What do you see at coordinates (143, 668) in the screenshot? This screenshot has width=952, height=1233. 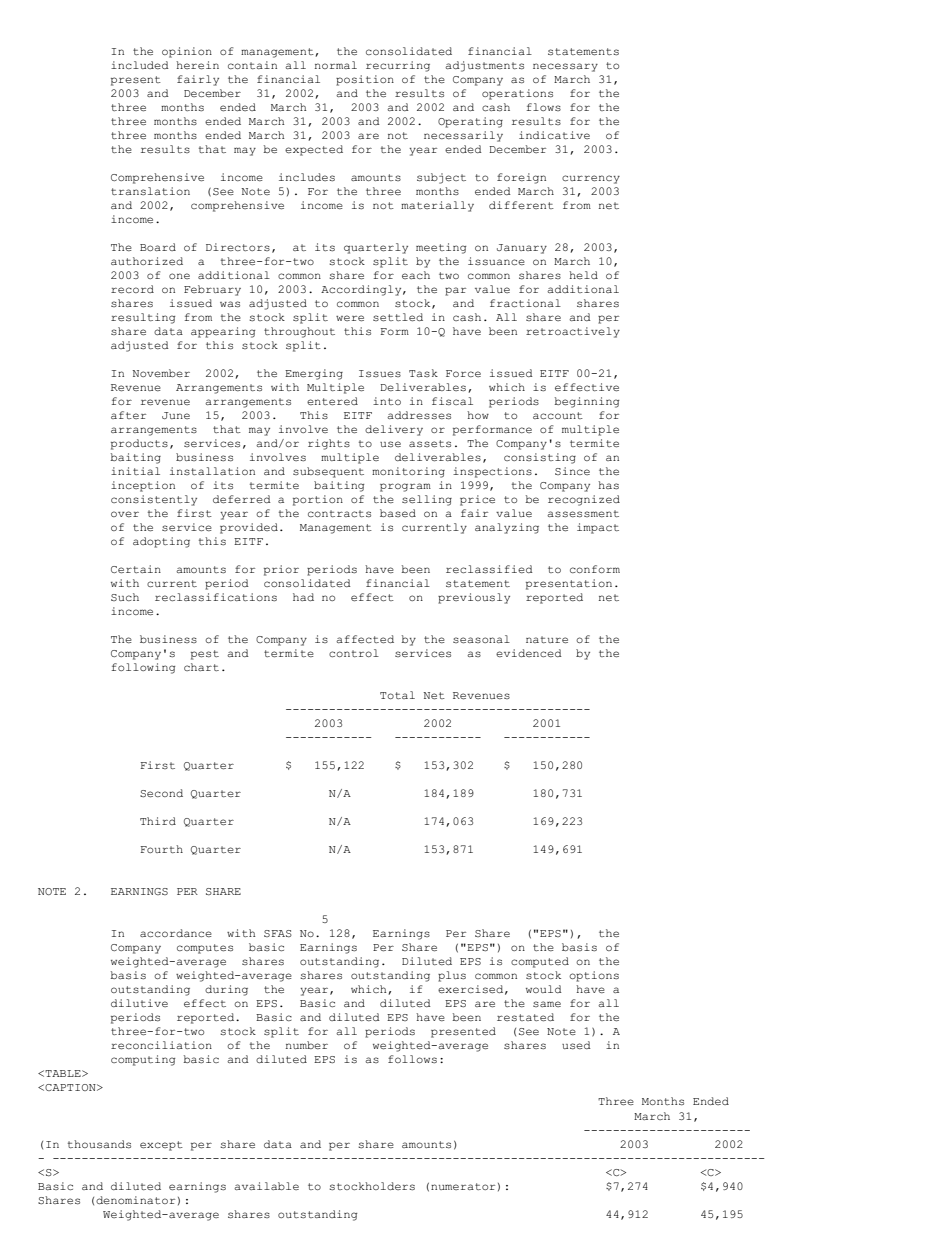 I see `following` at bounding box center [143, 668].
